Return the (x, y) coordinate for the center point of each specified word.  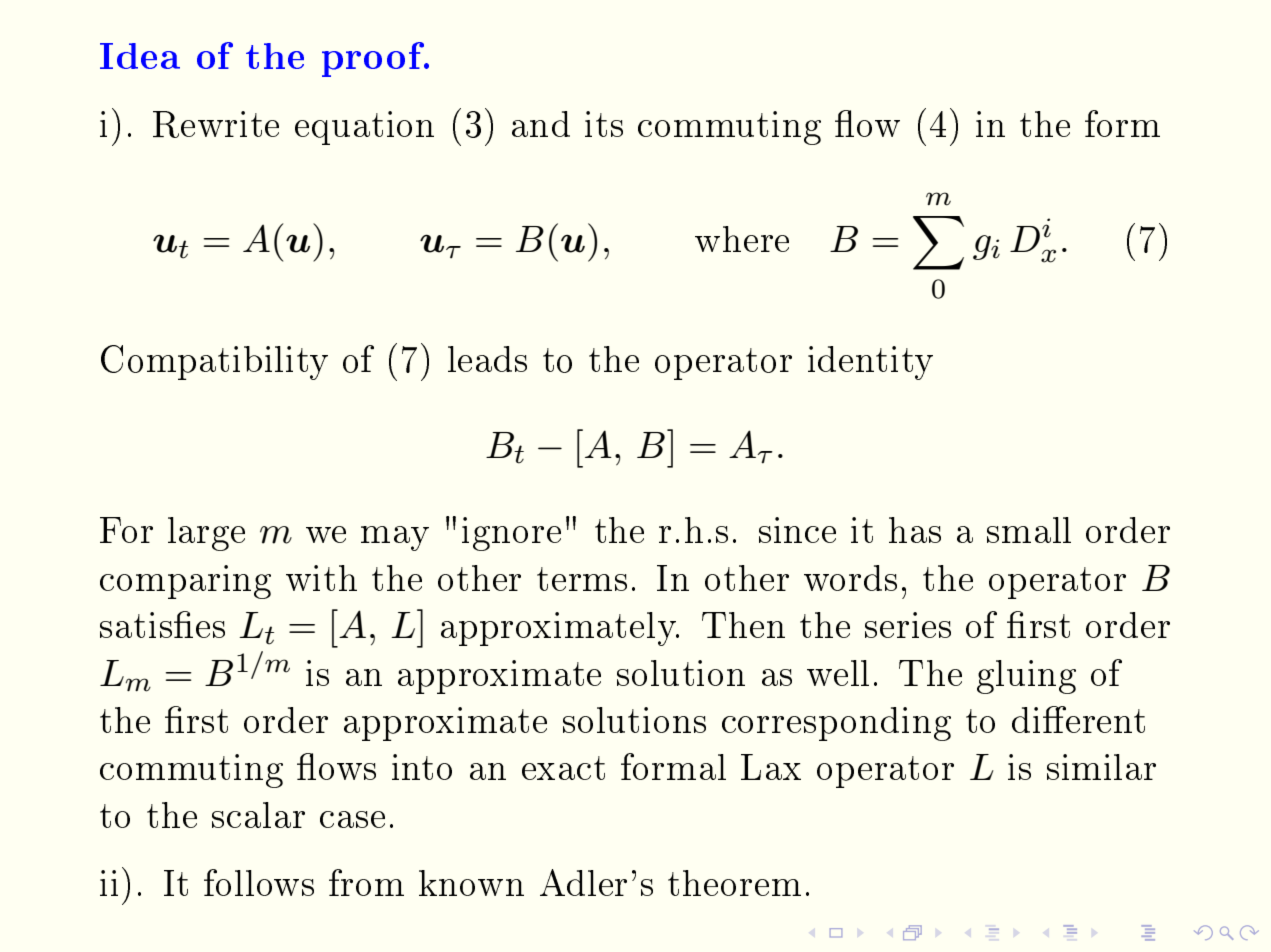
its (604, 124)
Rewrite (216, 124)
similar (1101, 767)
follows (259, 882)
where (742, 239)
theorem (734, 883)
